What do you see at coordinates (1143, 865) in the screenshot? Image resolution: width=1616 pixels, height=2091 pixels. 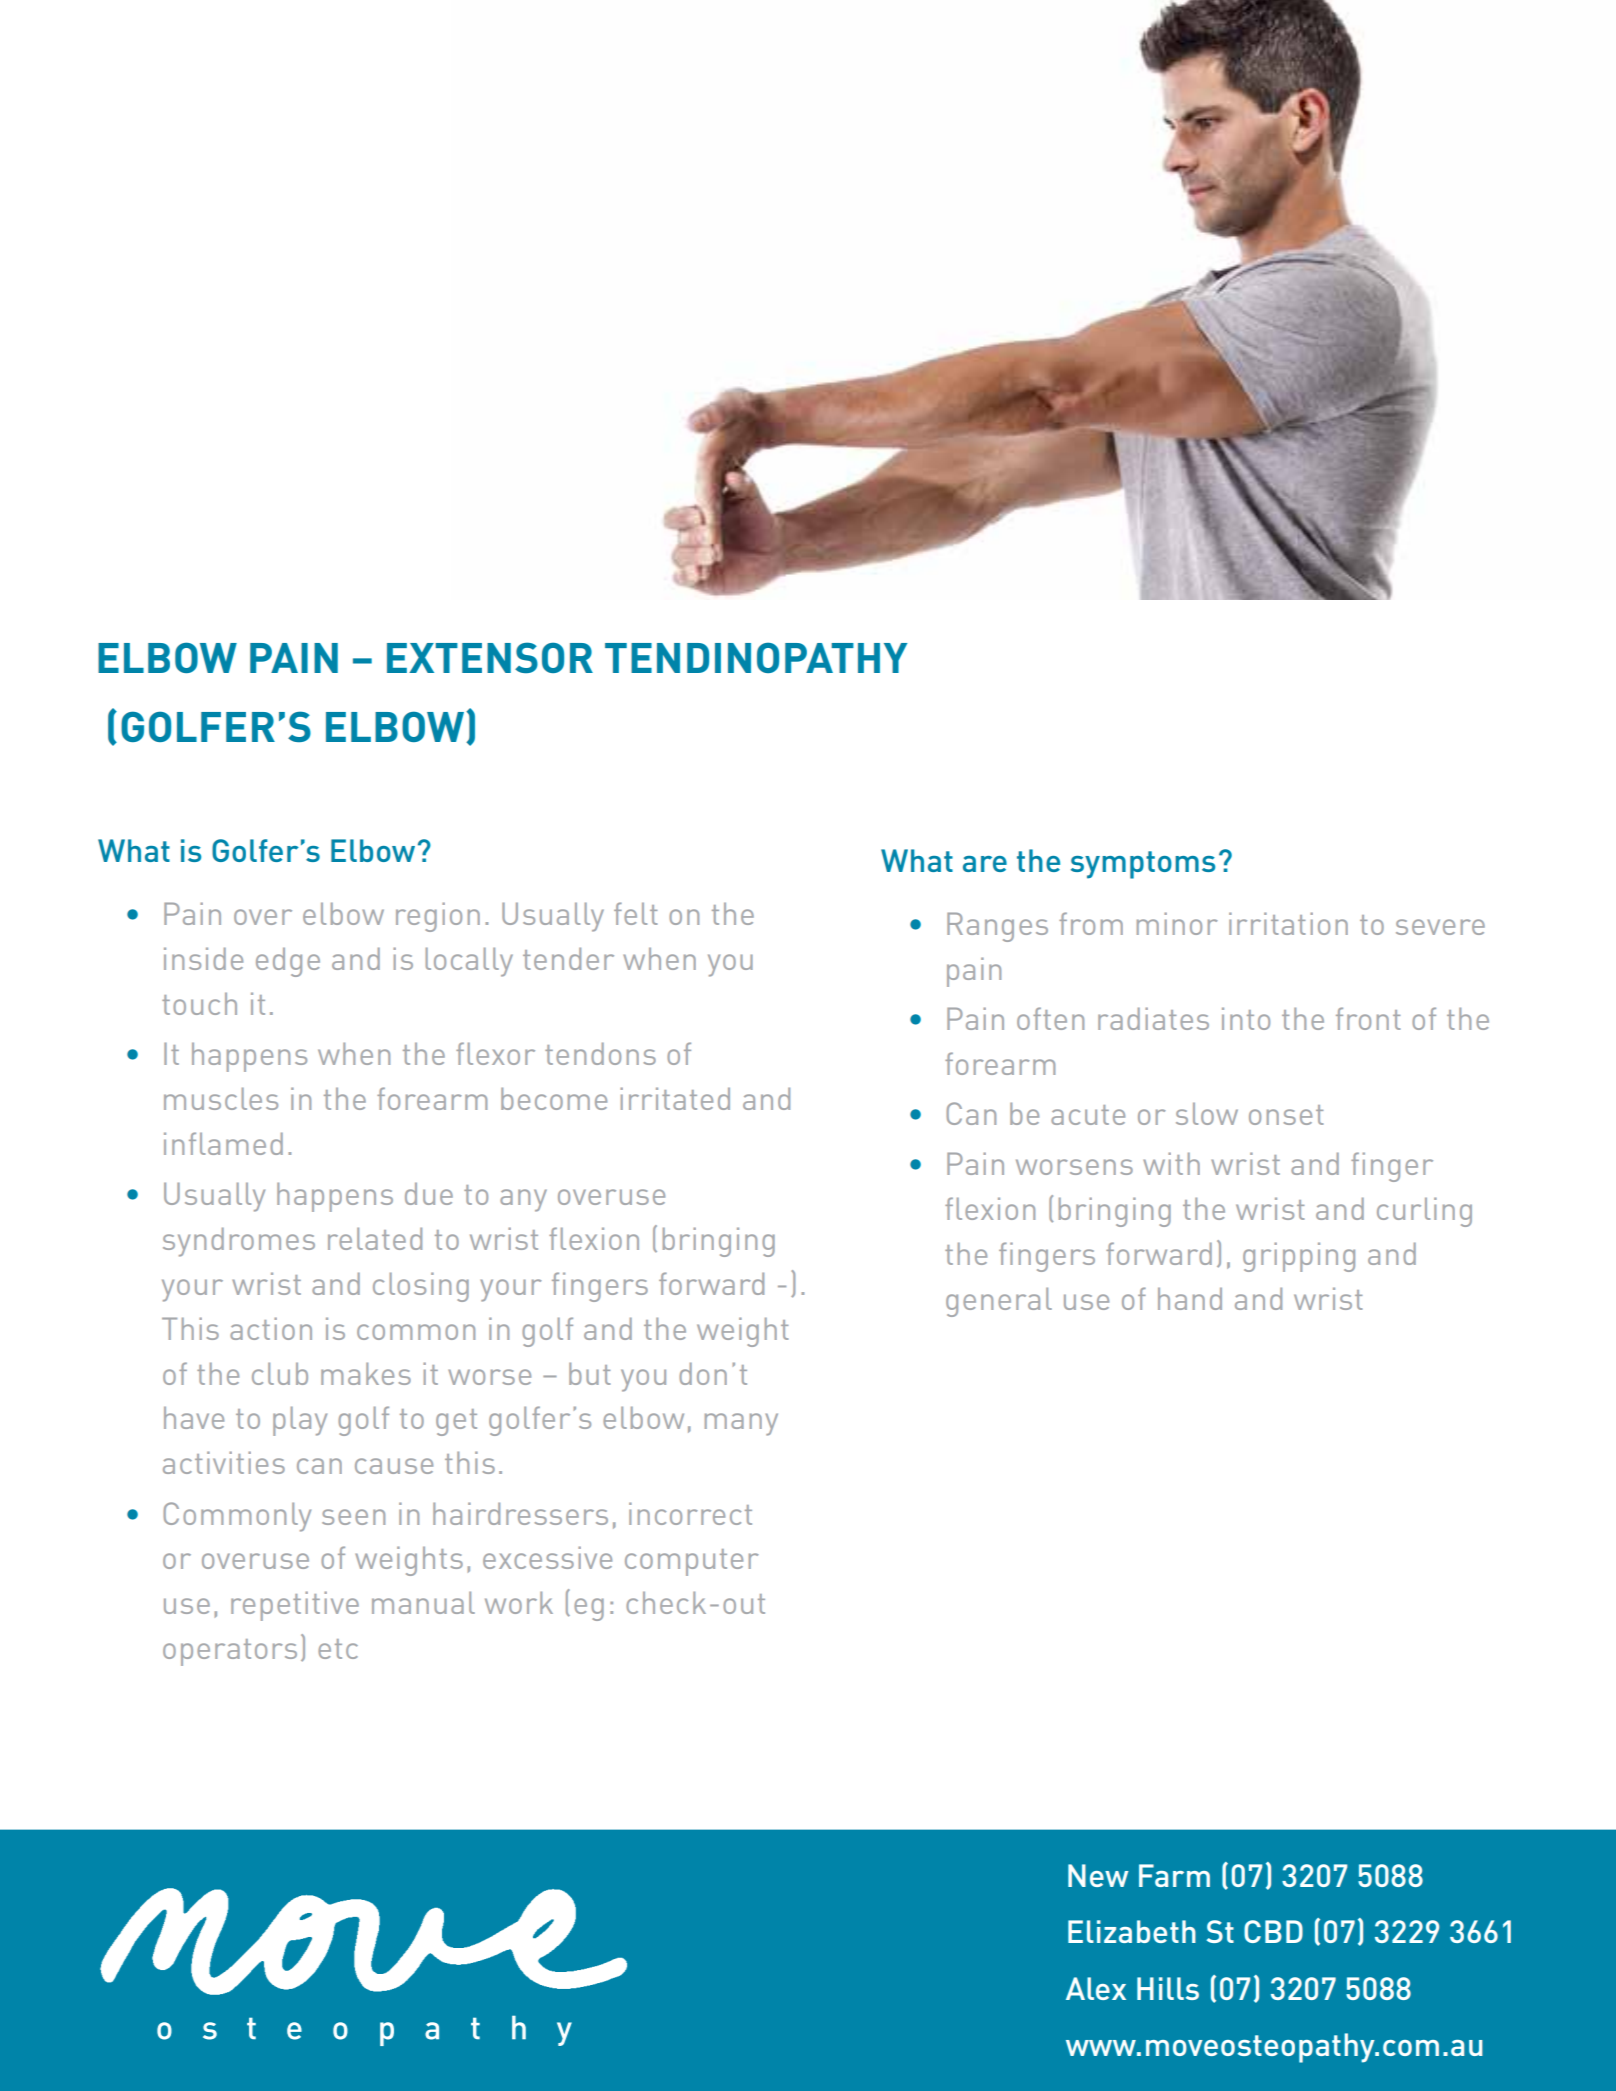 I see `symptoms` at bounding box center [1143, 865].
